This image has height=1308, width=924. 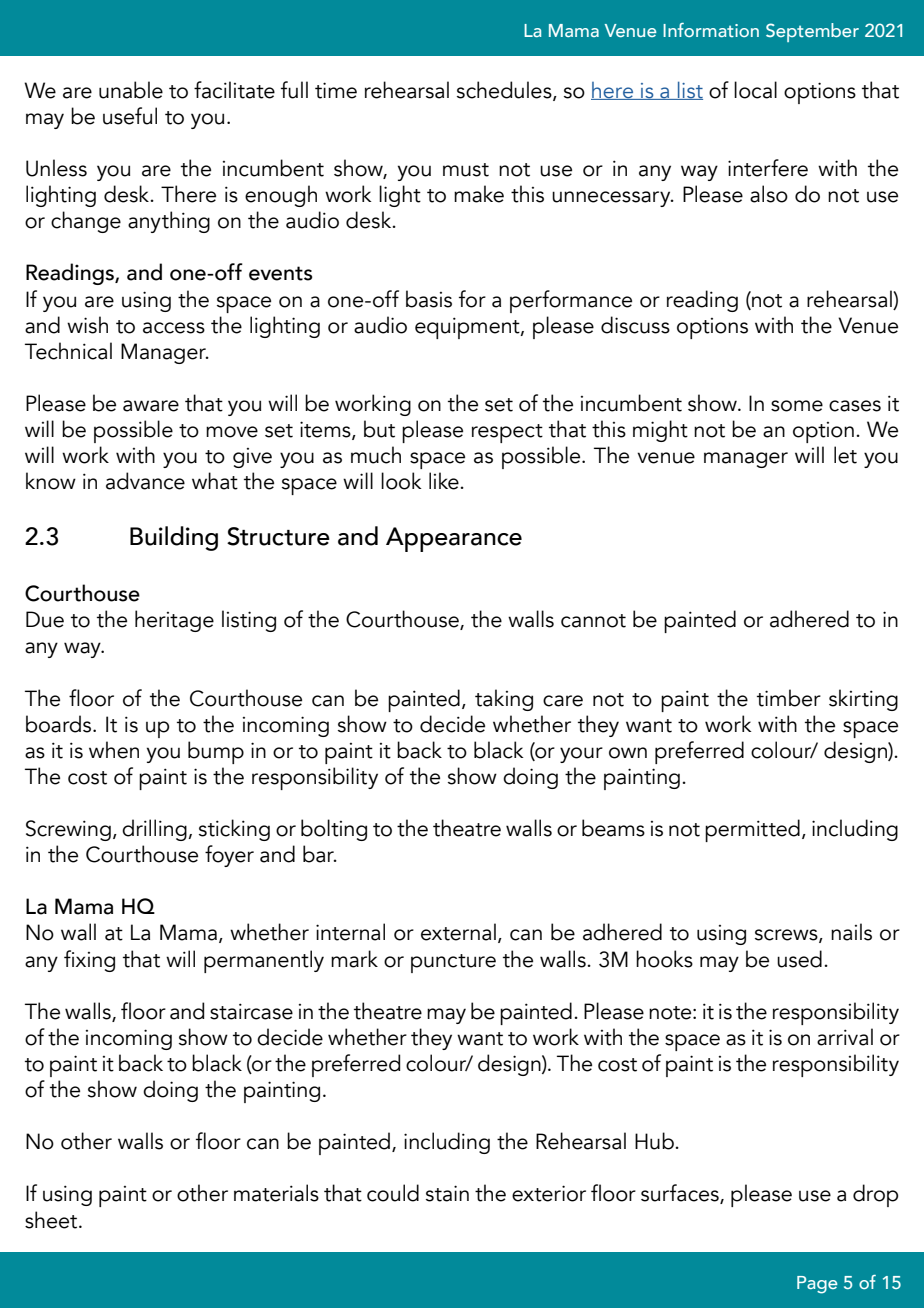 What do you see at coordinates (505, 90) in the image?
I see `schedules` at bounding box center [505, 90].
